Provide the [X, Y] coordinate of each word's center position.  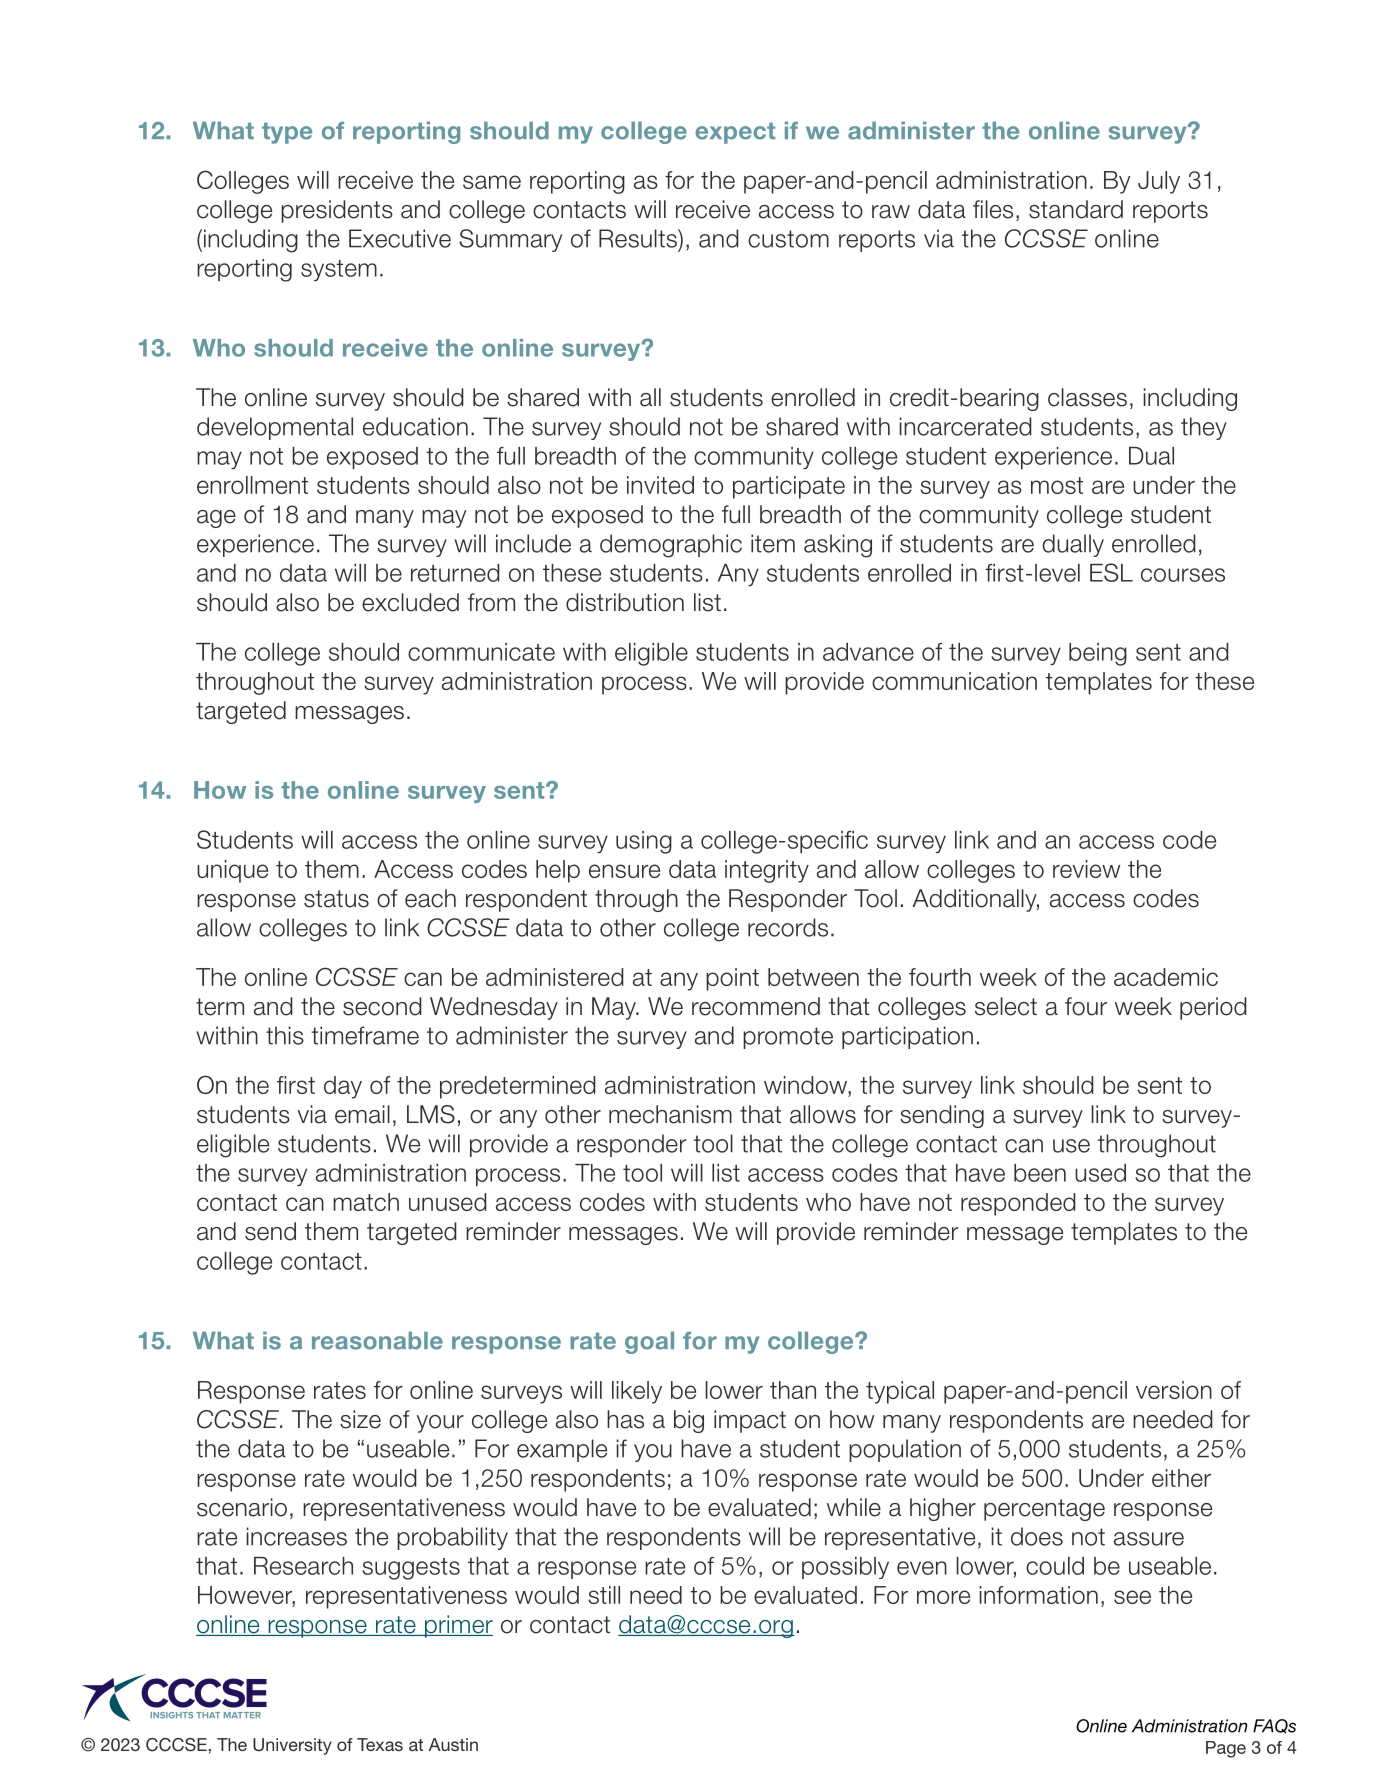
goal [649, 1342]
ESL [1111, 572]
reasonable [377, 1340]
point [732, 979]
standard [1076, 209]
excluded [410, 602]
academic [1166, 977]
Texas [380, 1744]
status [336, 899]
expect [735, 133]
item [773, 543]
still [604, 1595]
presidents [337, 211]
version [1174, 1390]
